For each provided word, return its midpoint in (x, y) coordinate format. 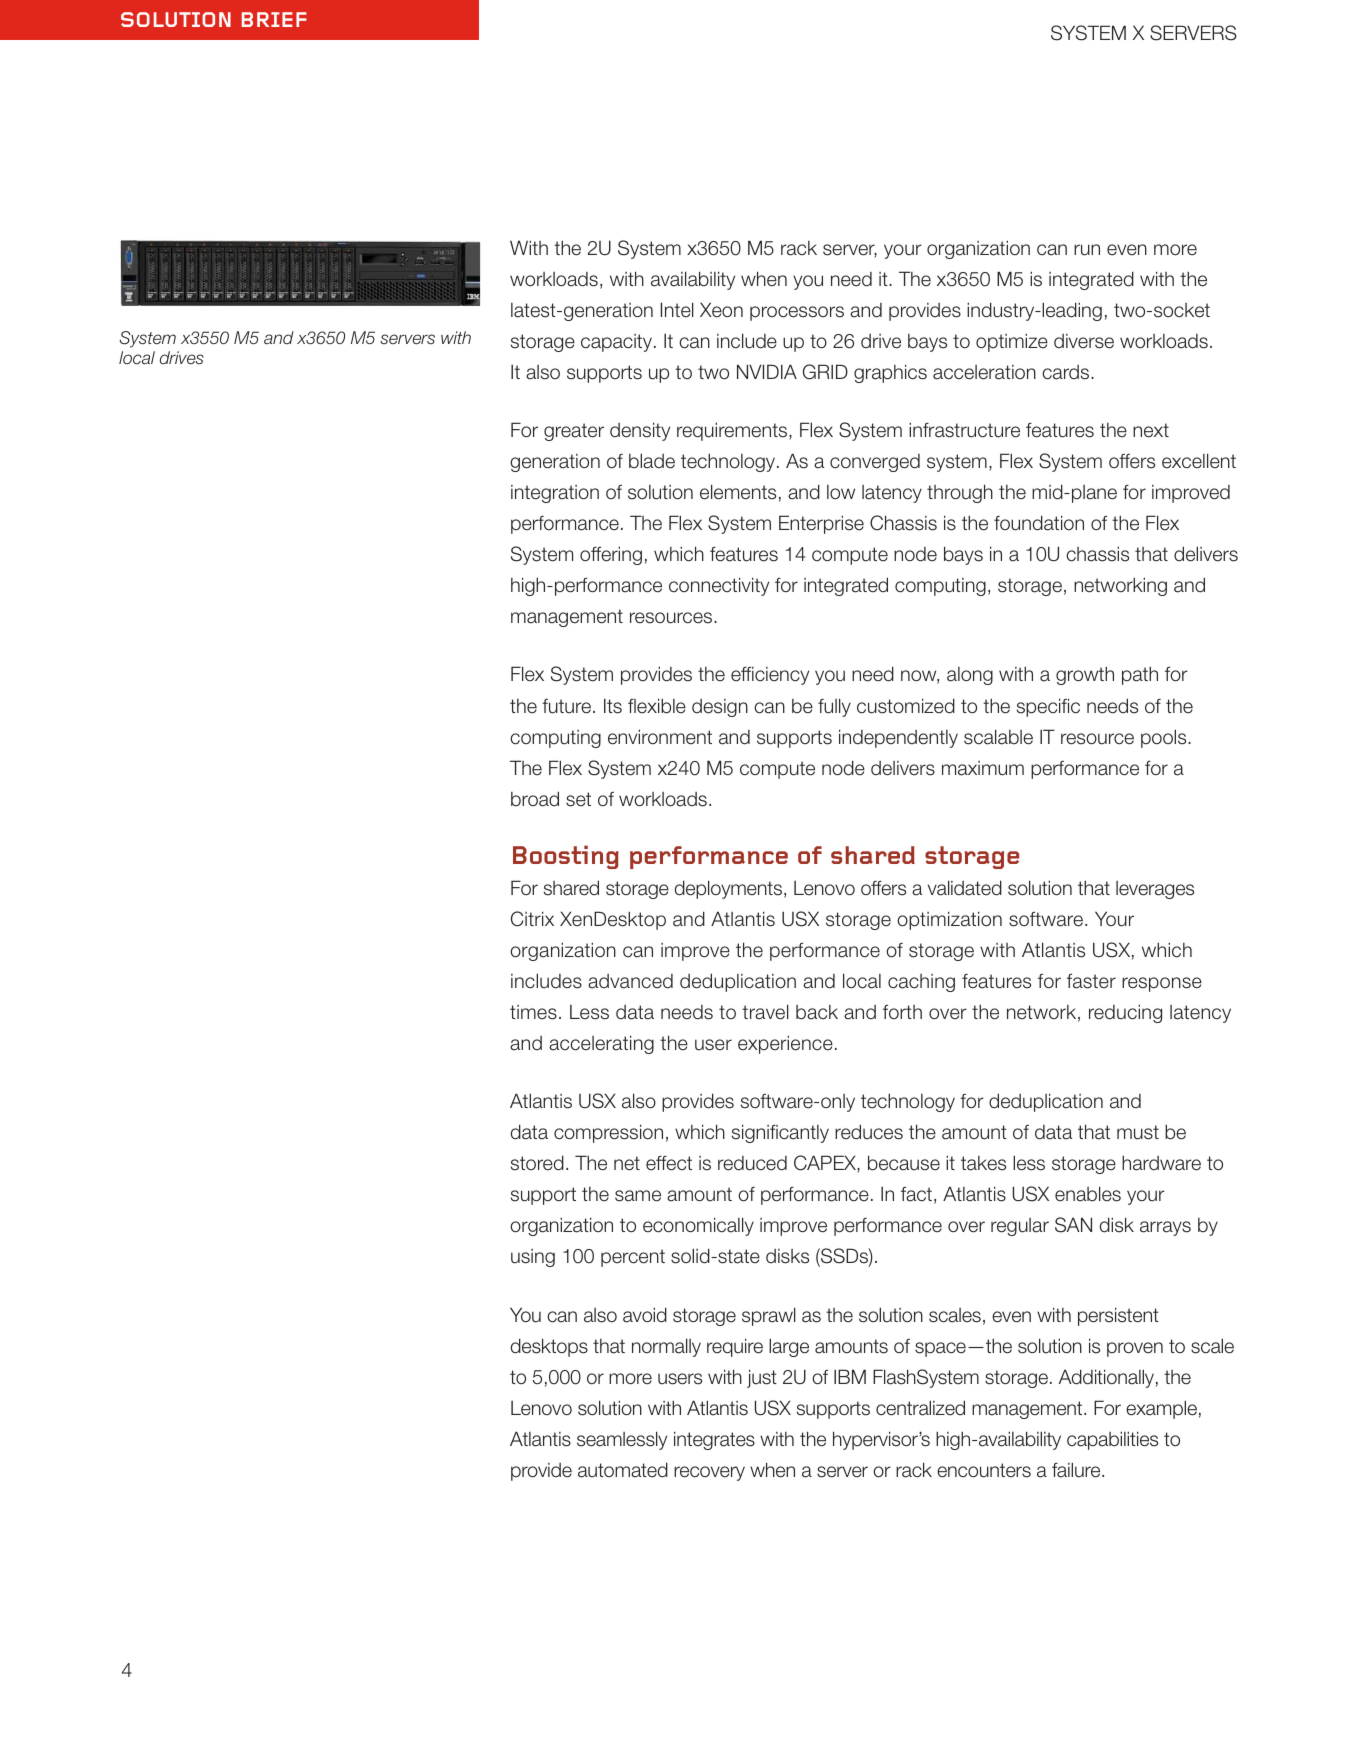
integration (555, 494)
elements (738, 492)
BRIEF (274, 19)
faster (1091, 981)
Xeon (721, 310)
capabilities (1112, 1440)
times (533, 1012)
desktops (549, 1347)
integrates (714, 1440)
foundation (1039, 523)
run (1087, 250)
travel (765, 1012)
